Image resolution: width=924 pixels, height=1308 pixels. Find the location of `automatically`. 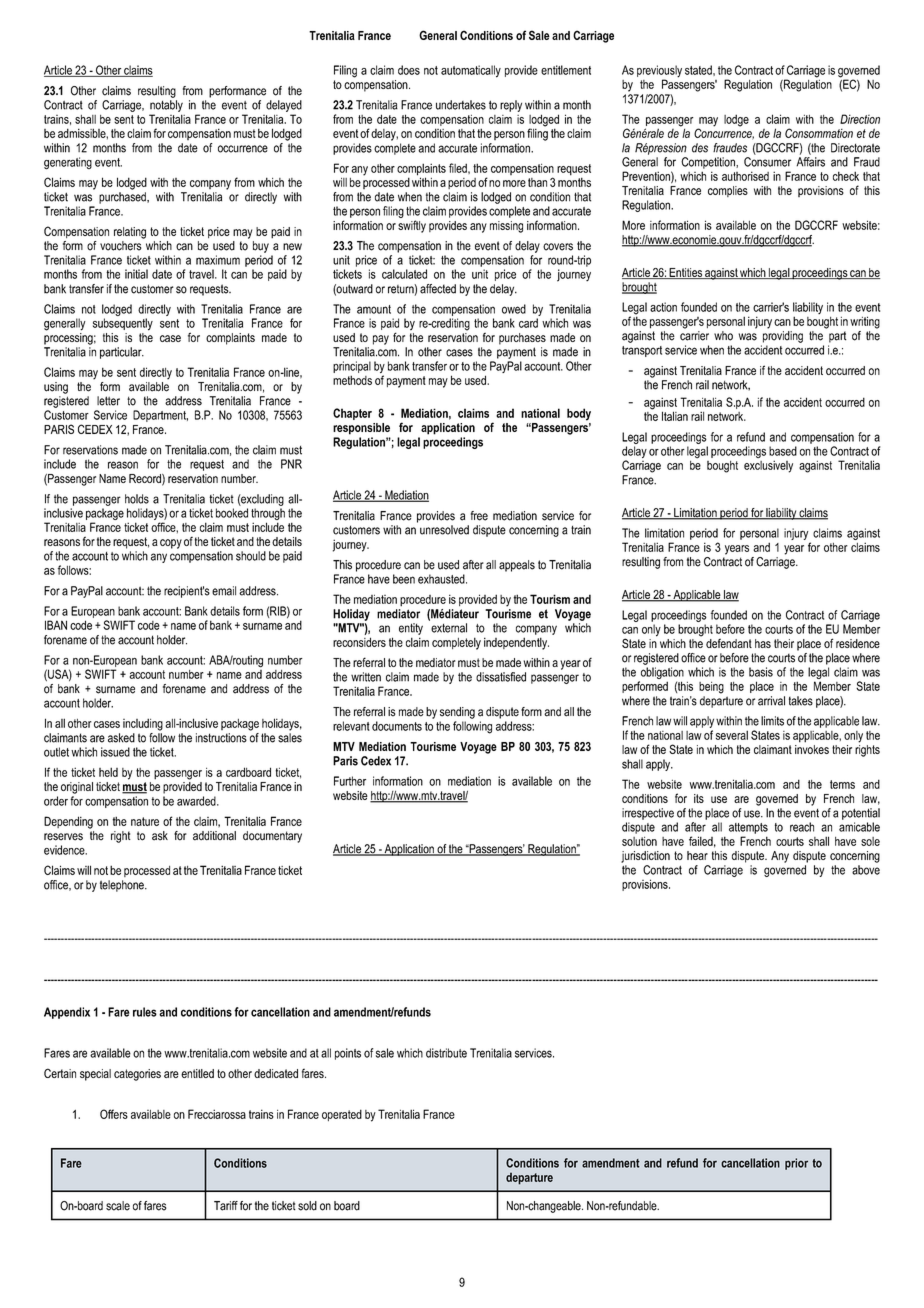

automatically is located at coordinates (471, 71).
